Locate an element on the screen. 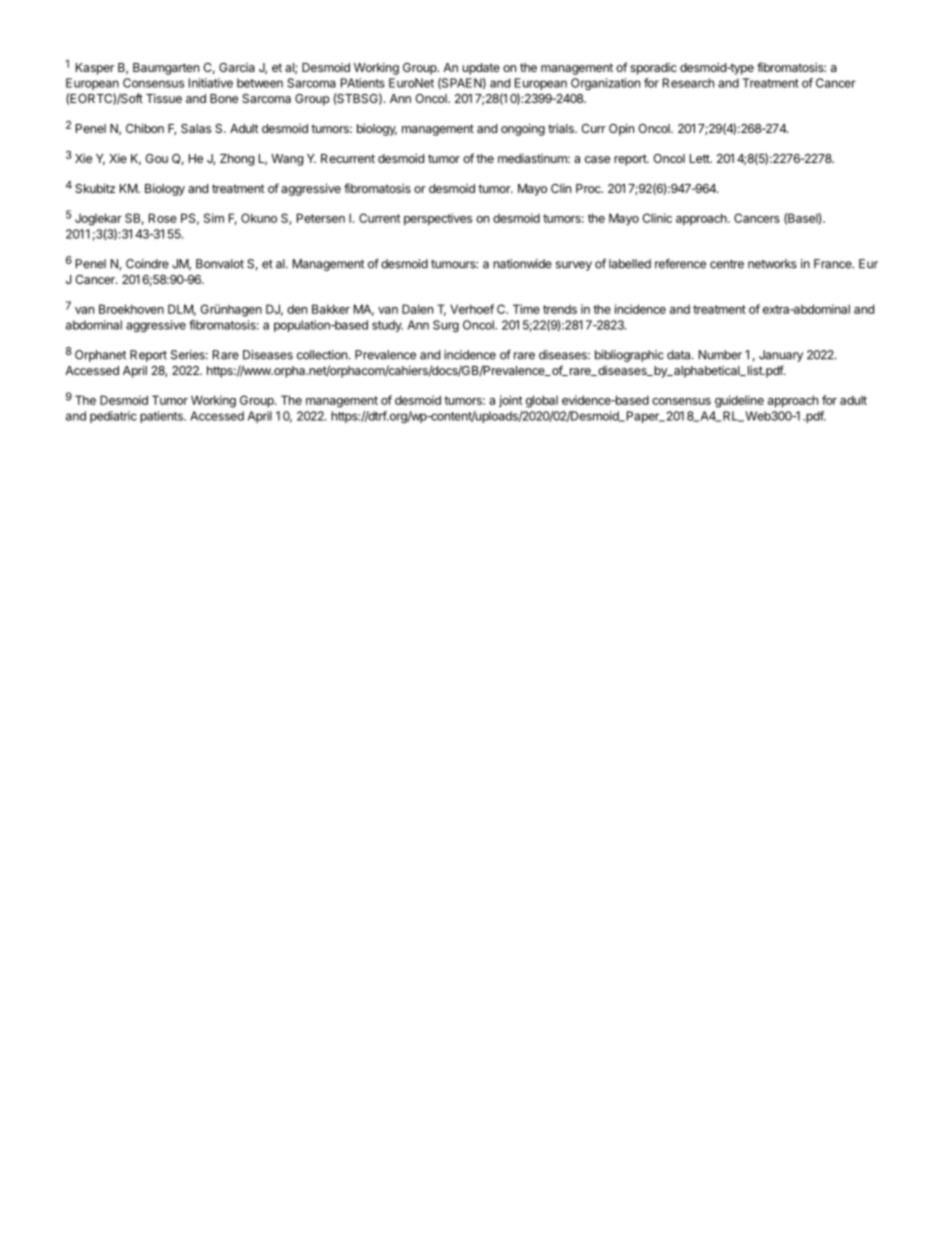  Time is located at coordinates (526, 309).
